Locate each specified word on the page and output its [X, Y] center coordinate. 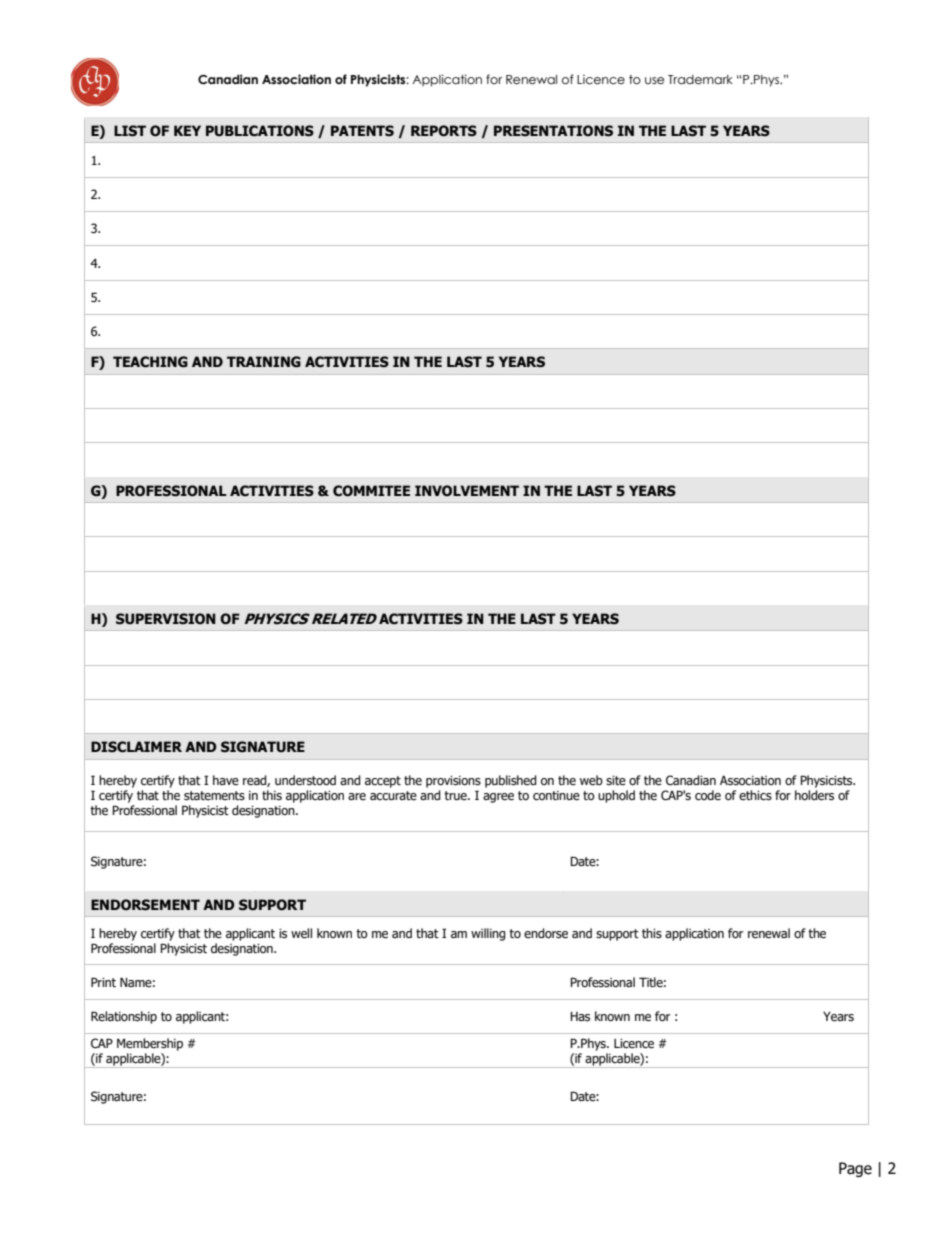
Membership [150, 1044]
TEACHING [150, 362]
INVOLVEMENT [467, 490]
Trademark [700, 80]
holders [814, 795]
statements [214, 796]
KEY [187, 130]
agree [498, 798]
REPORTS [444, 131]
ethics [755, 795]
